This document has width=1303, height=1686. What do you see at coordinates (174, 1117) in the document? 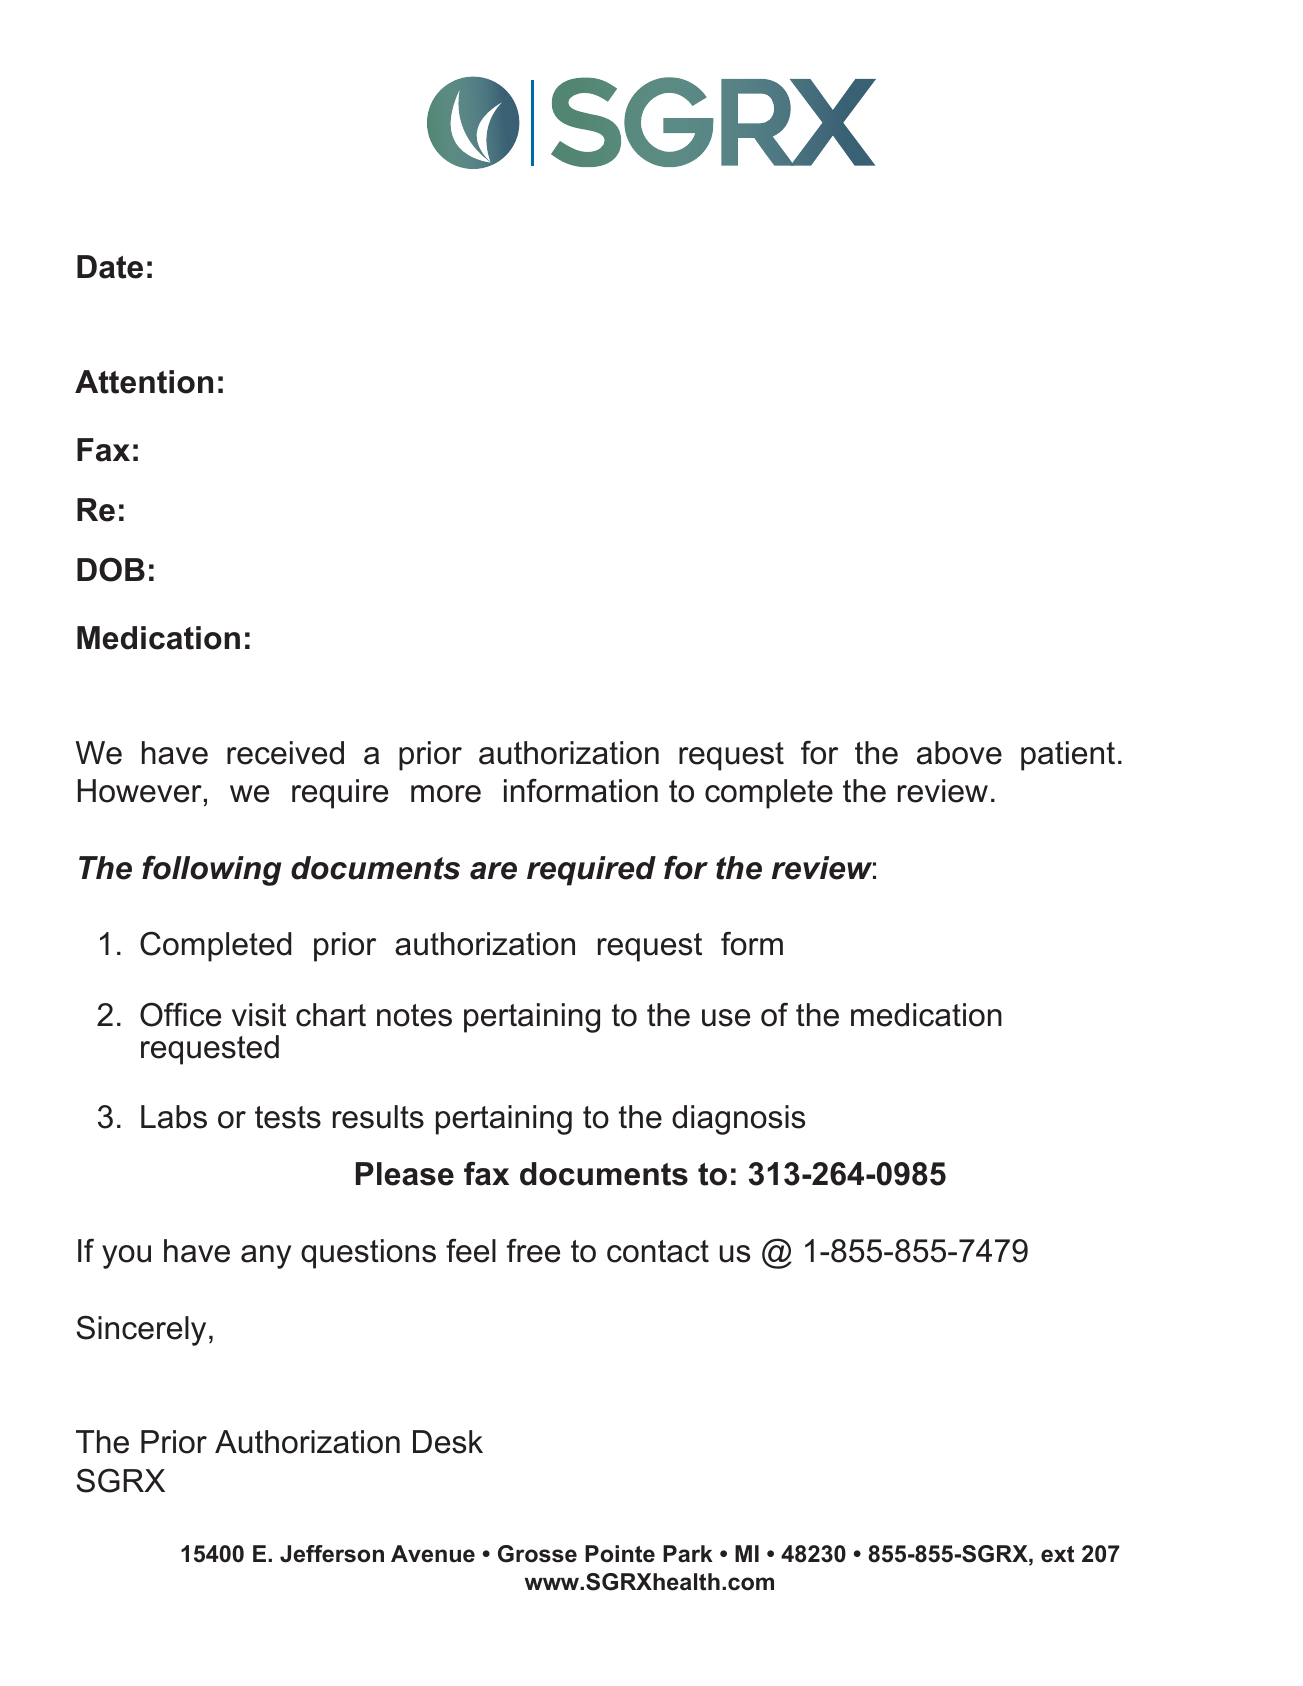
I see `Labs` at bounding box center [174, 1117].
